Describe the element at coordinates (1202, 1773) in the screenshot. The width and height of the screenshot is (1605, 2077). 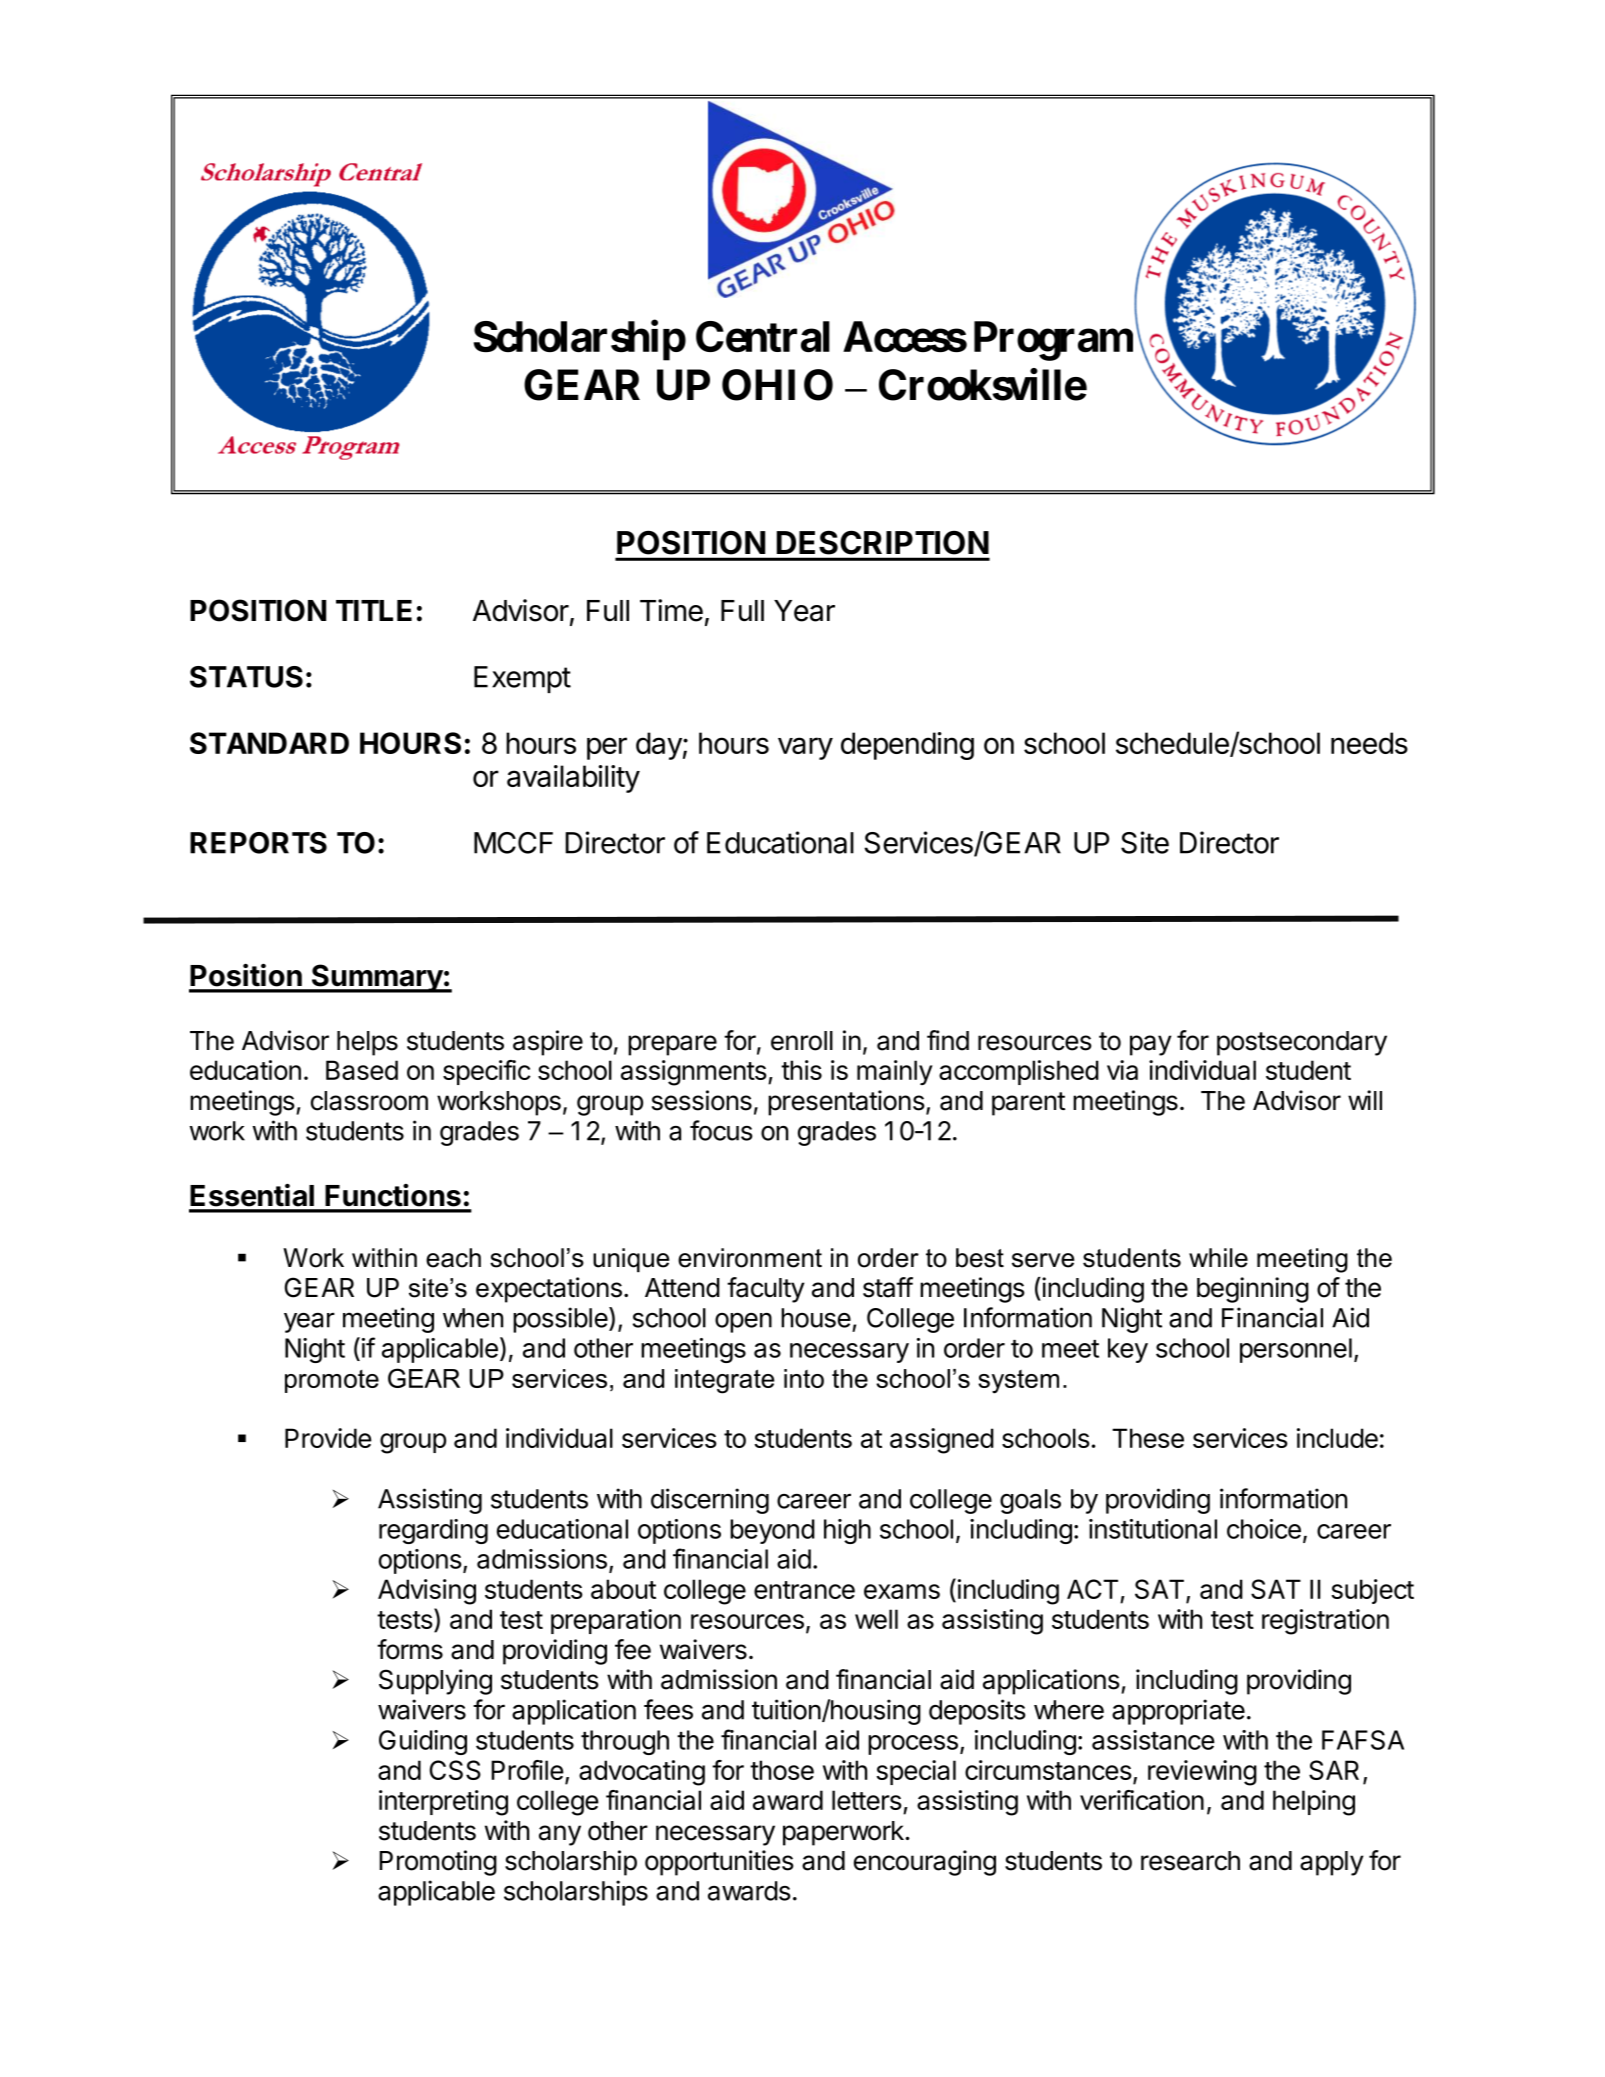
I see `reviewing` at that location.
